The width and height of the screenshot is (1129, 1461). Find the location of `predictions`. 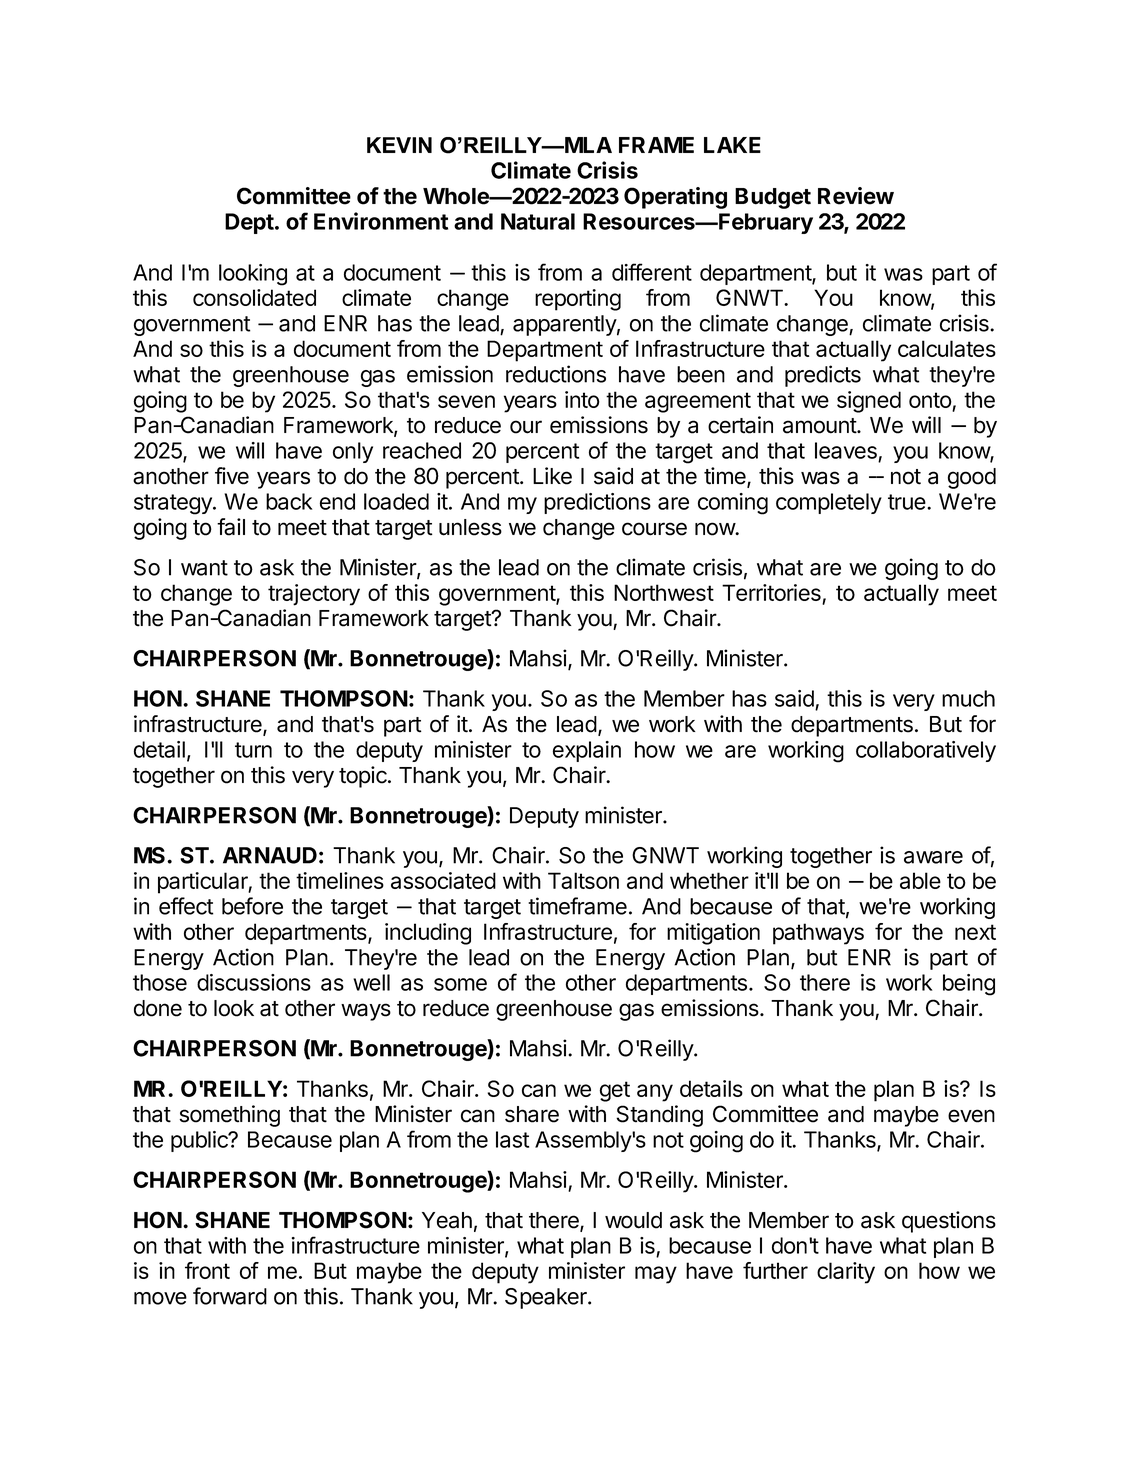

predictions is located at coordinates (597, 503).
